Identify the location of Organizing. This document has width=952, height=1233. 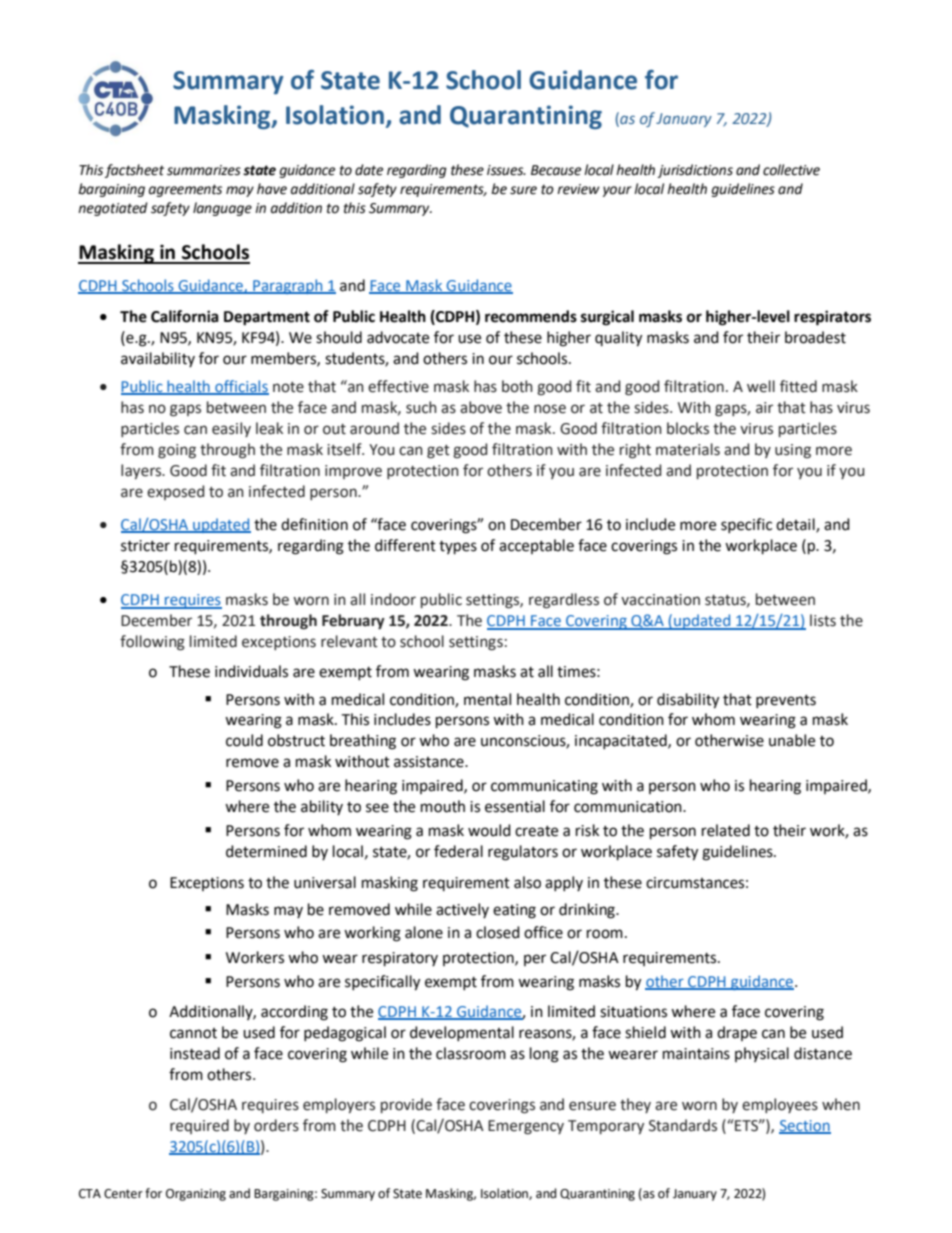
(196, 1195).
